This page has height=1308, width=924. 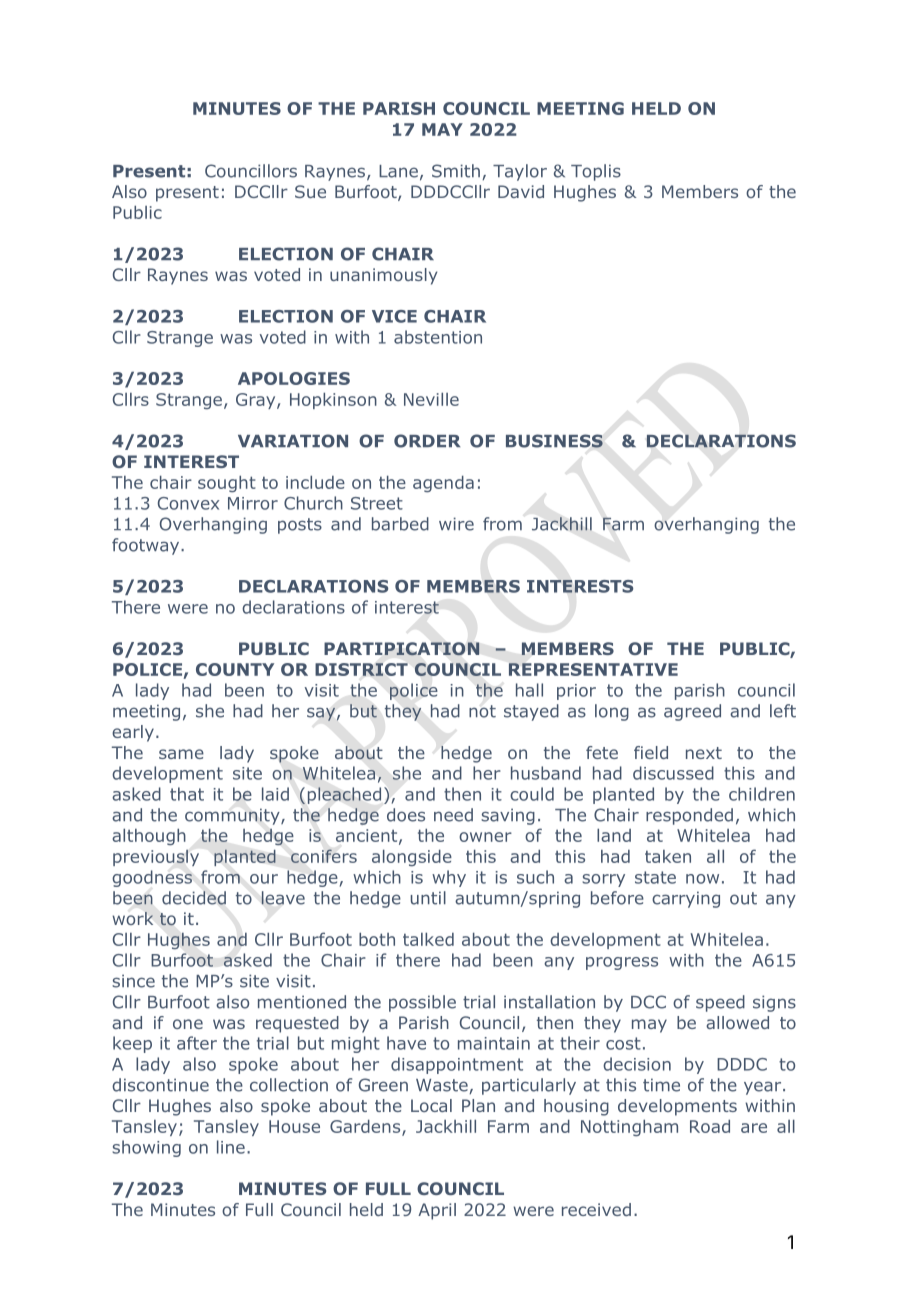 I want to click on line, so click(x=231, y=1147).
